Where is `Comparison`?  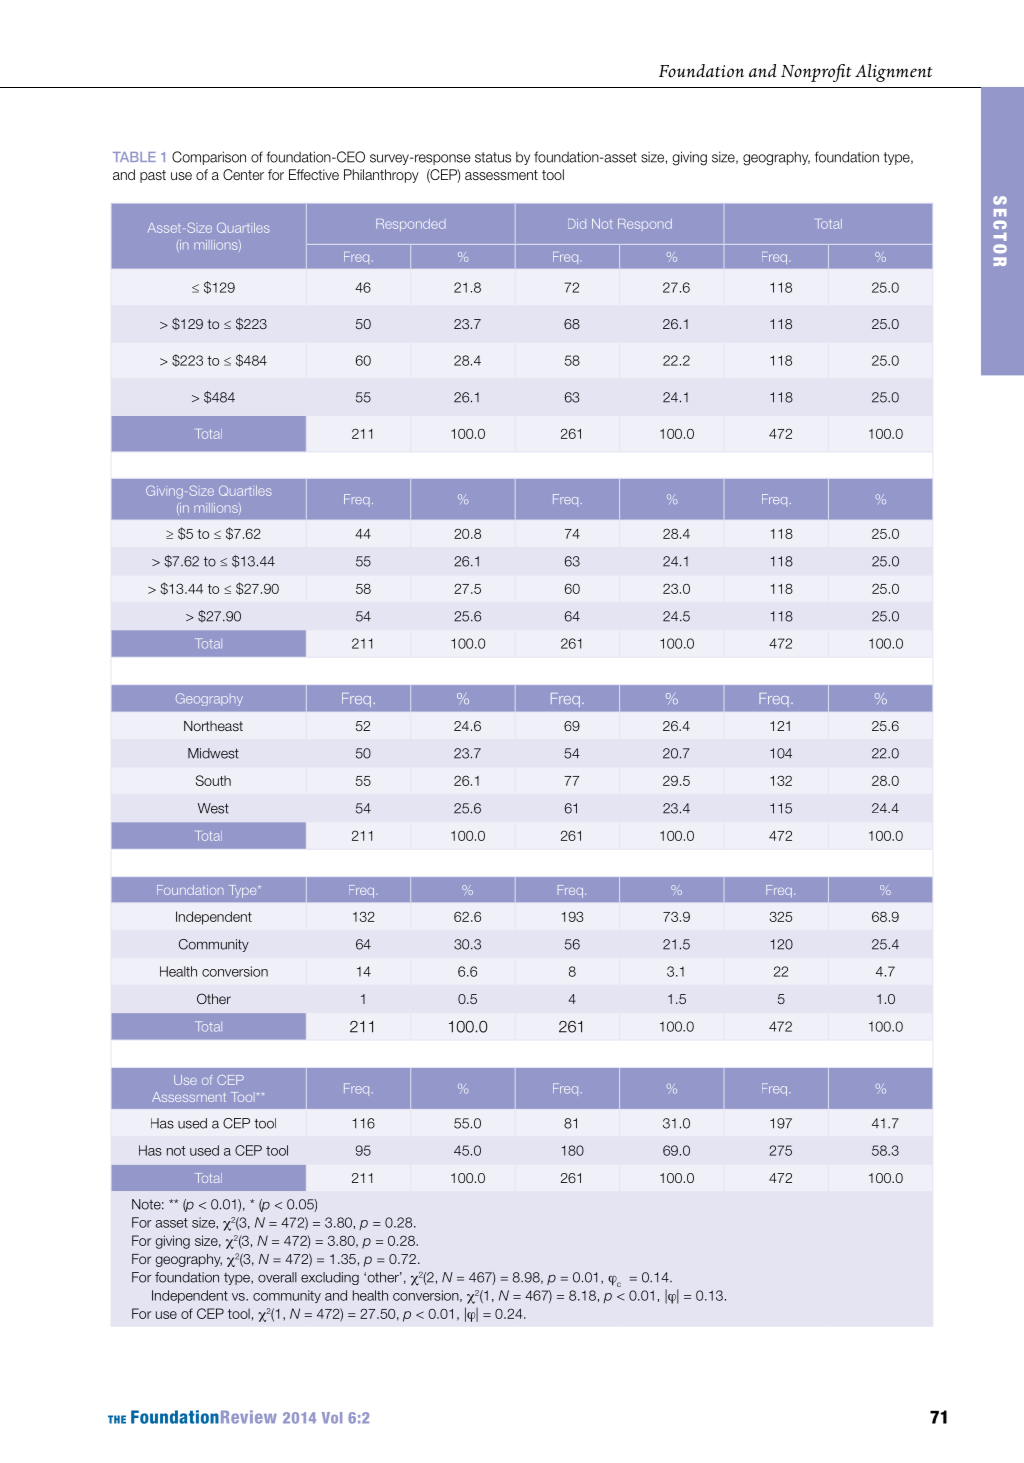 Comparison is located at coordinates (209, 158).
